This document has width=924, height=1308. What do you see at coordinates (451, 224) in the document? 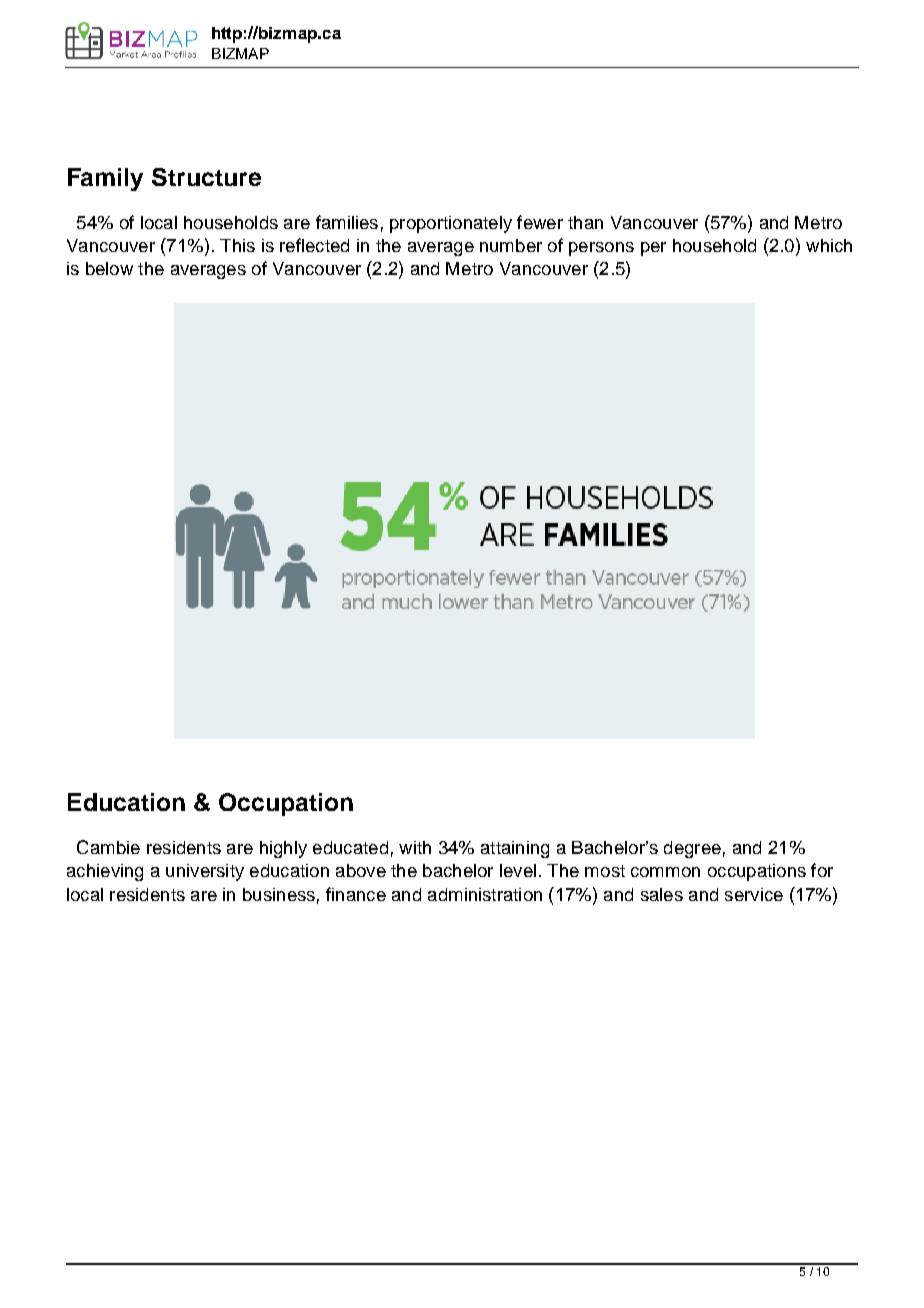
I see `proportionately` at bounding box center [451, 224].
